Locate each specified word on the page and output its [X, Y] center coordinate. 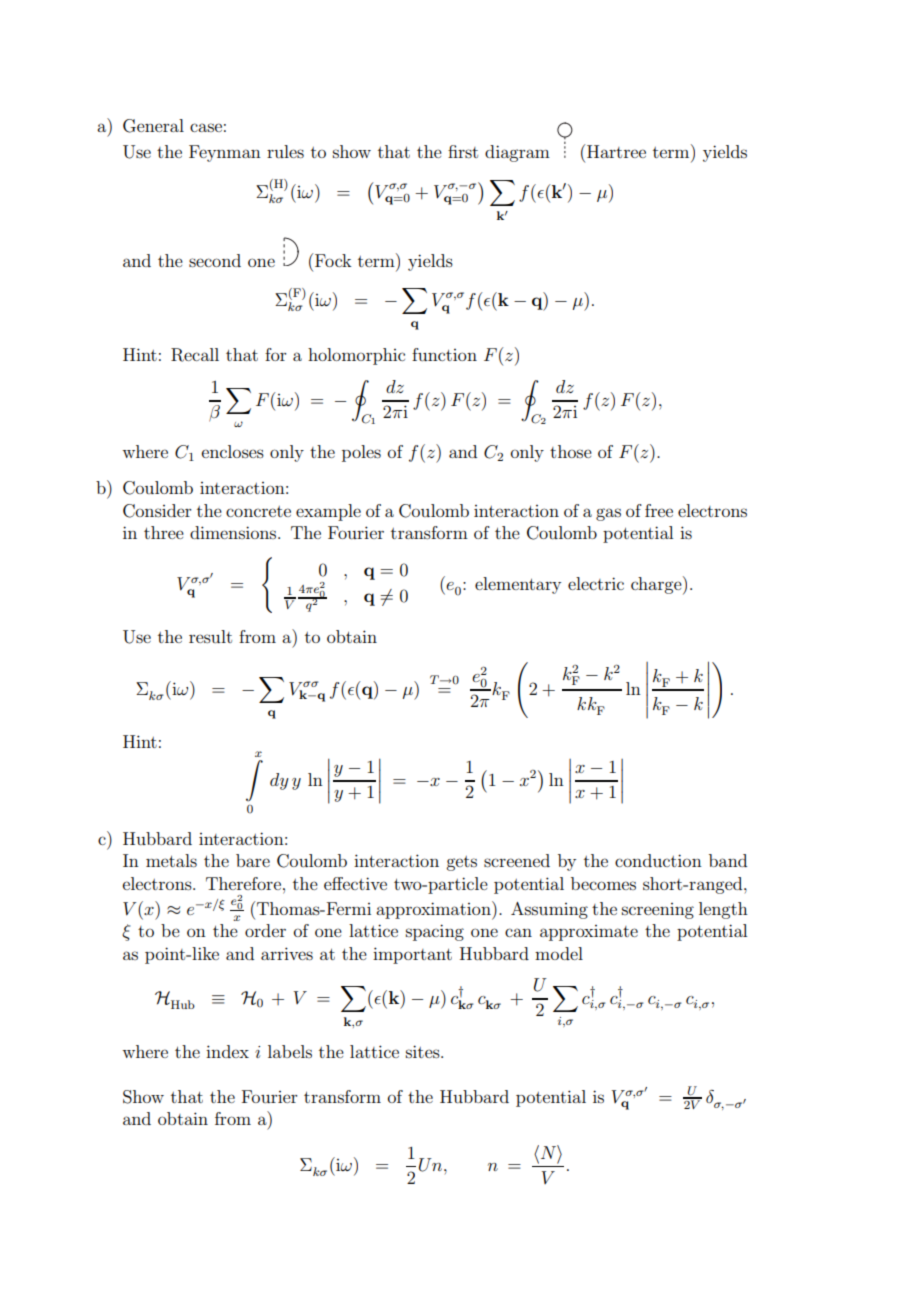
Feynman [225, 153]
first [463, 151]
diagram [517, 153]
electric [596, 583]
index [227, 1051]
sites [424, 1051]
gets [461, 863]
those [571, 451]
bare [253, 860]
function [444, 354]
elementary [518, 585]
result [210, 636]
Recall [195, 355]
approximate [589, 933]
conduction [658, 860]
